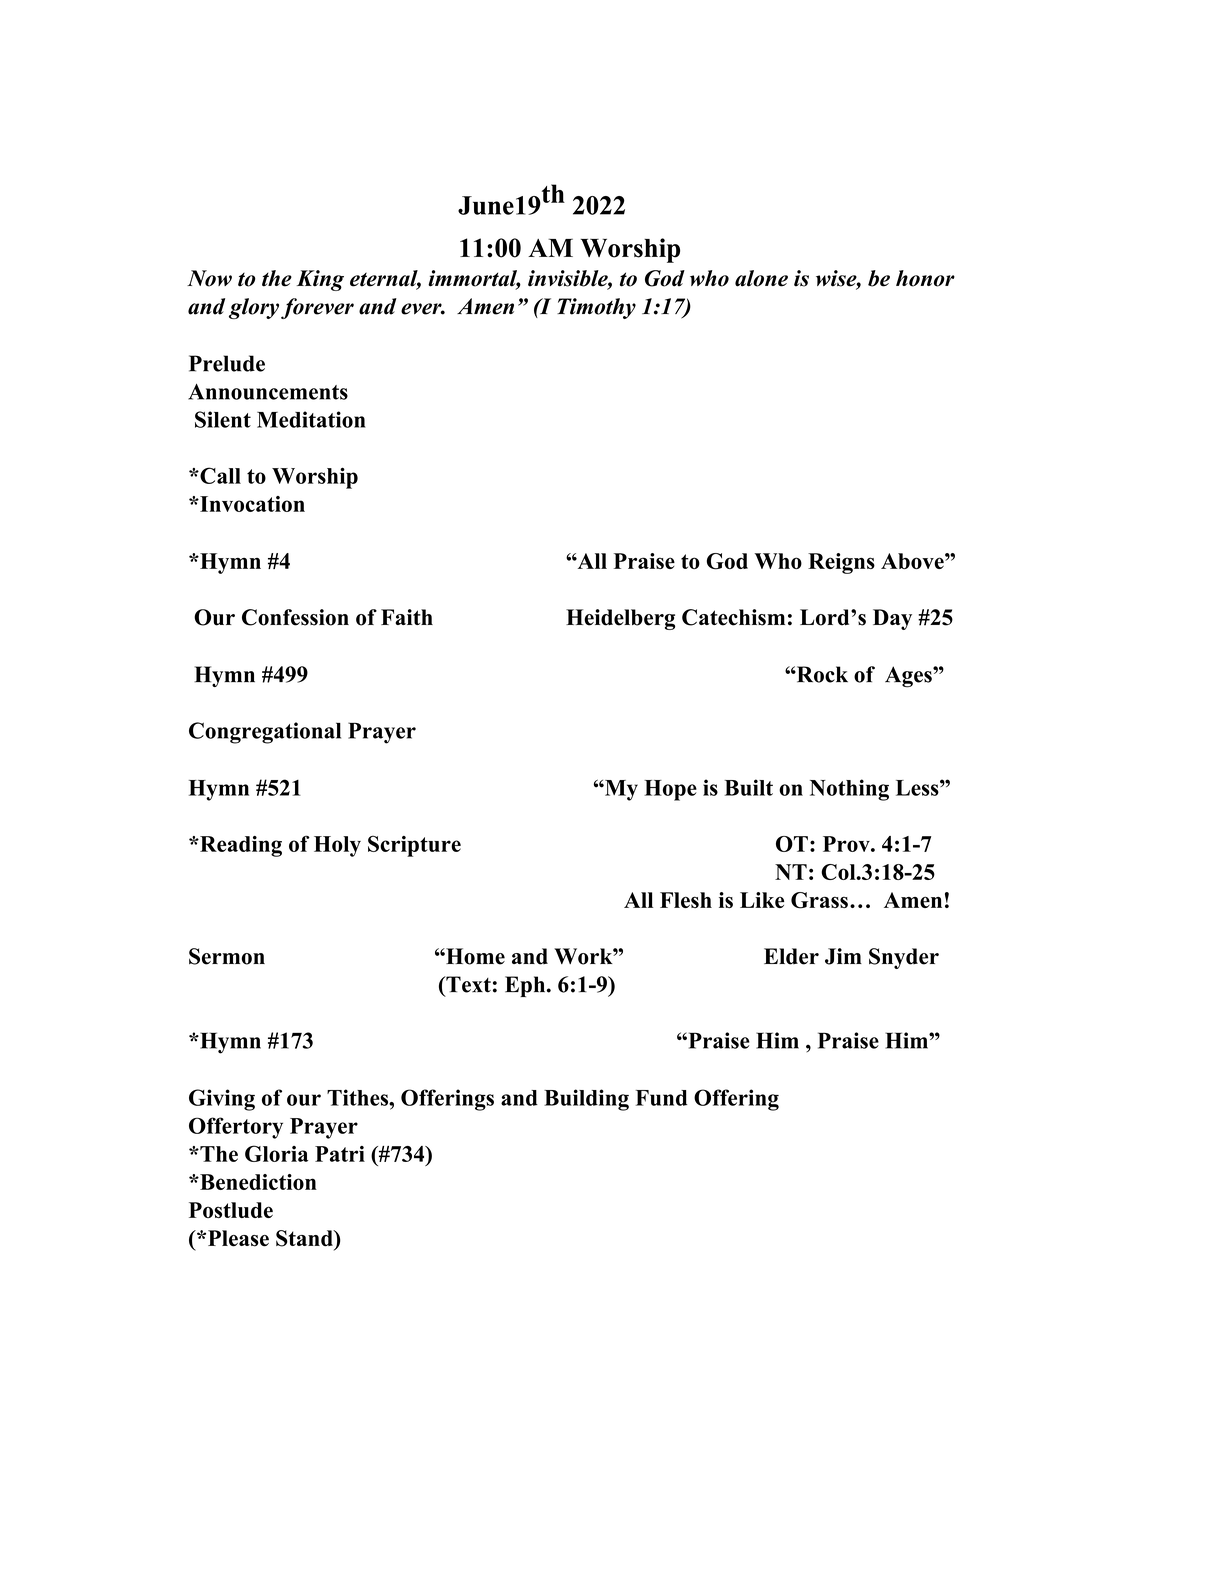  I want to click on Hope, so click(670, 790).
